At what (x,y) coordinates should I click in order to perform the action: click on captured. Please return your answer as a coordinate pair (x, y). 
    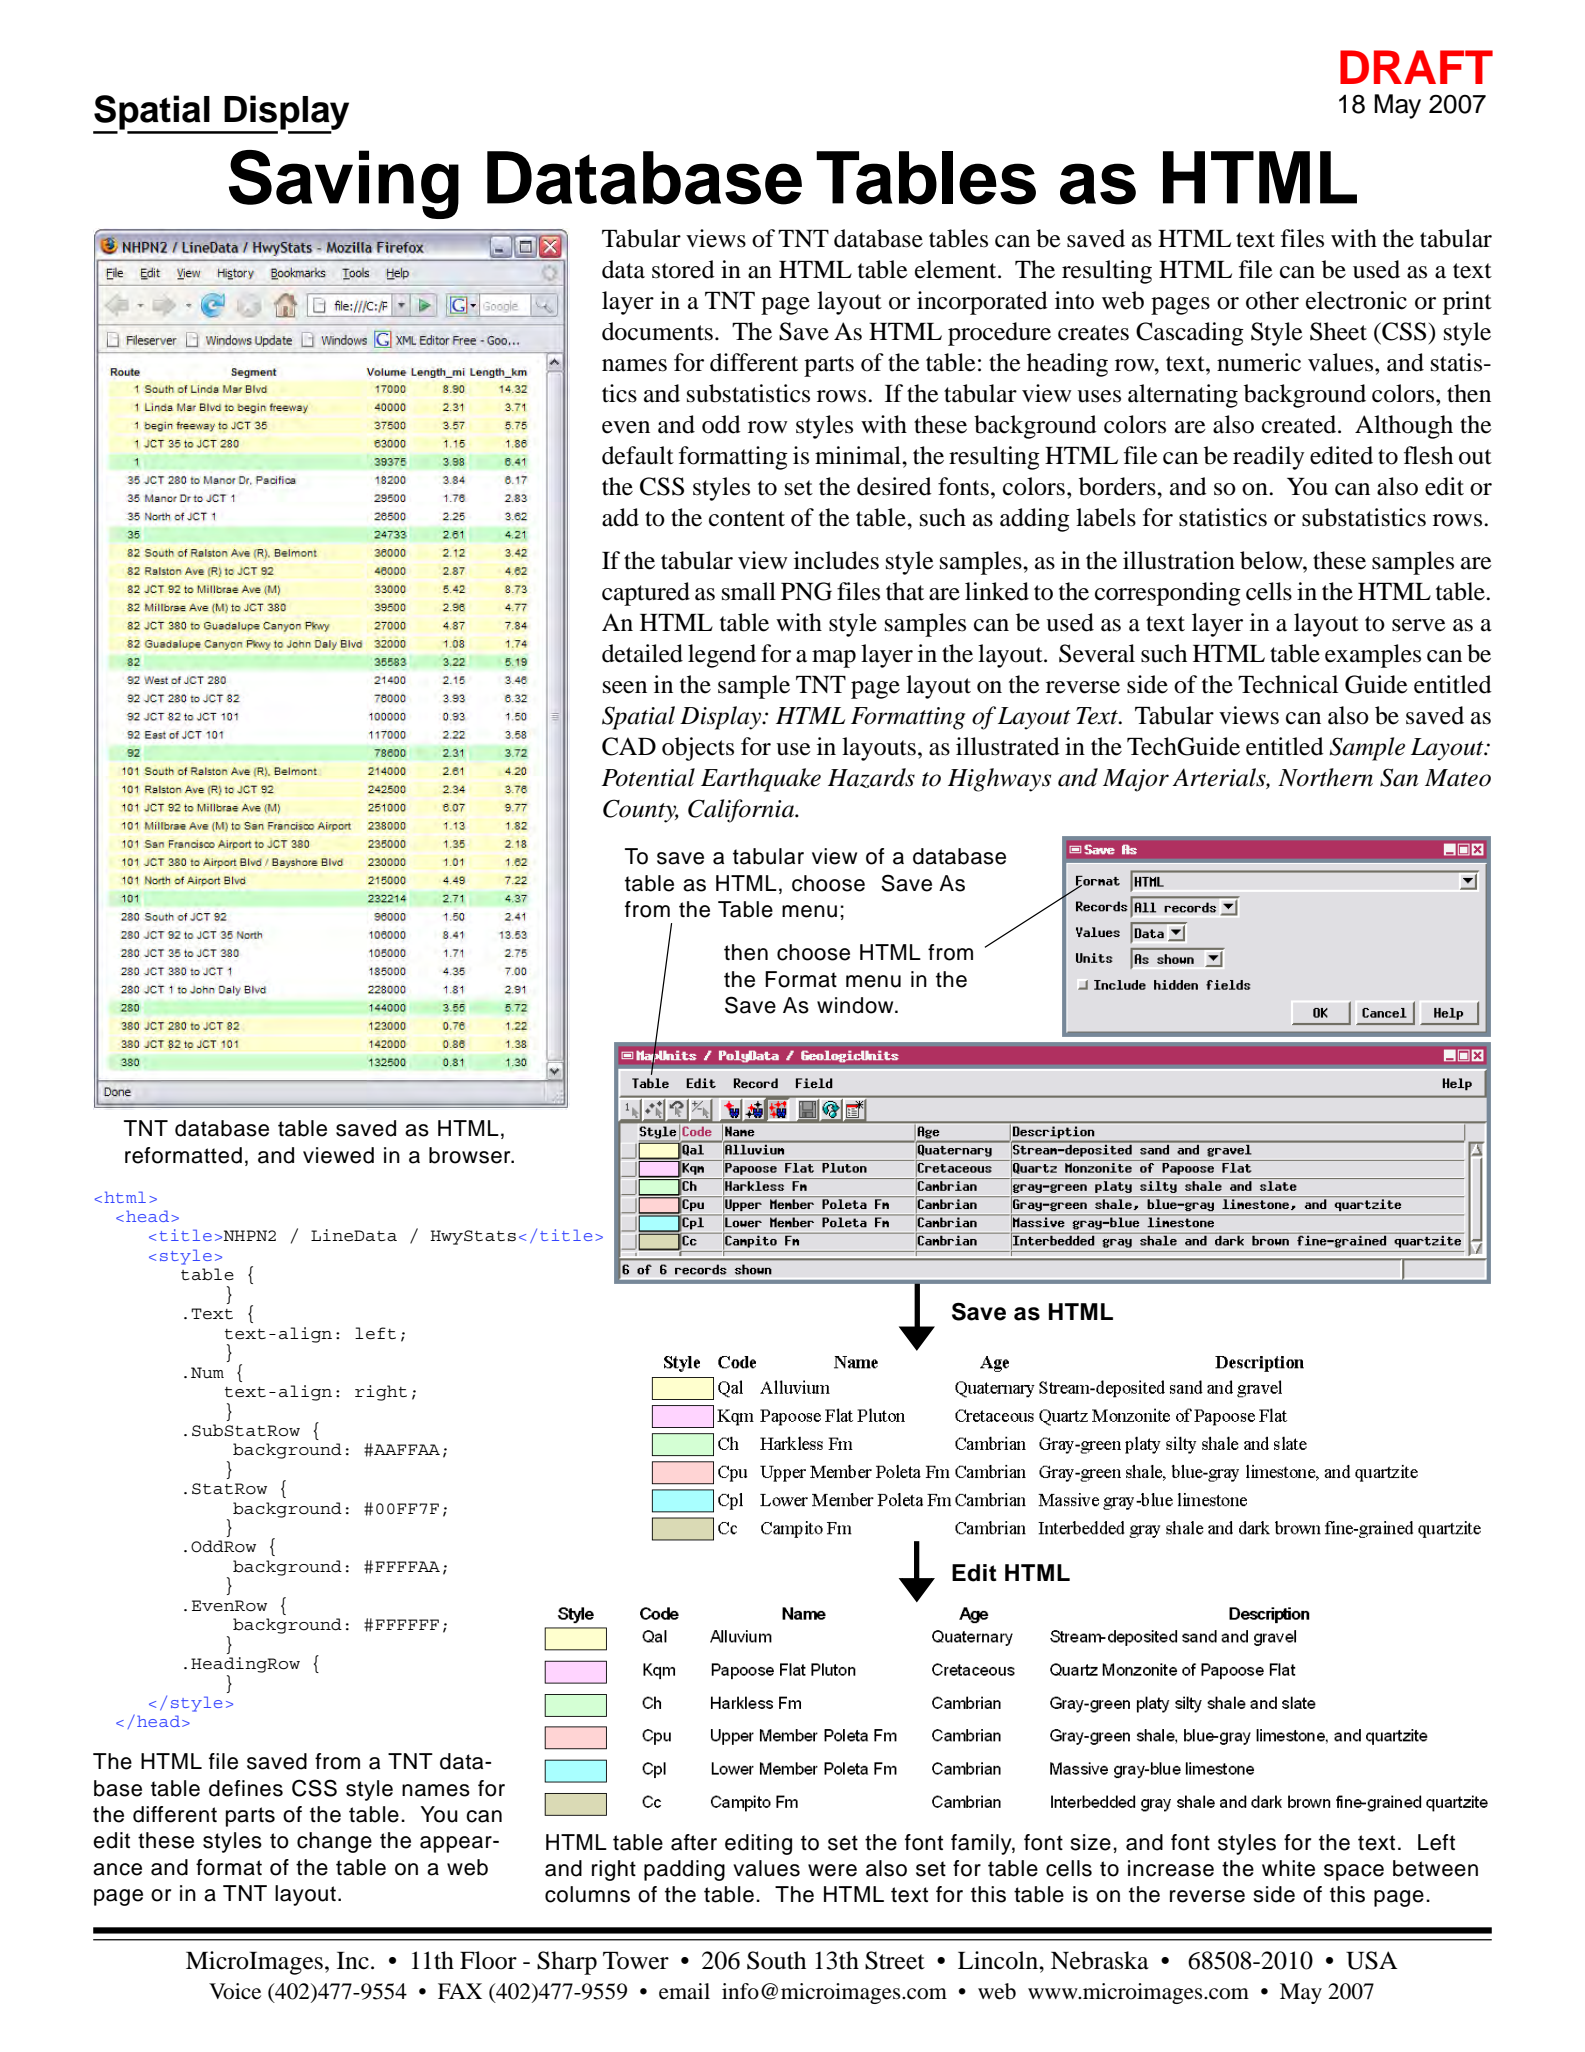
    Looking at the image, I should click on (646, 594).
